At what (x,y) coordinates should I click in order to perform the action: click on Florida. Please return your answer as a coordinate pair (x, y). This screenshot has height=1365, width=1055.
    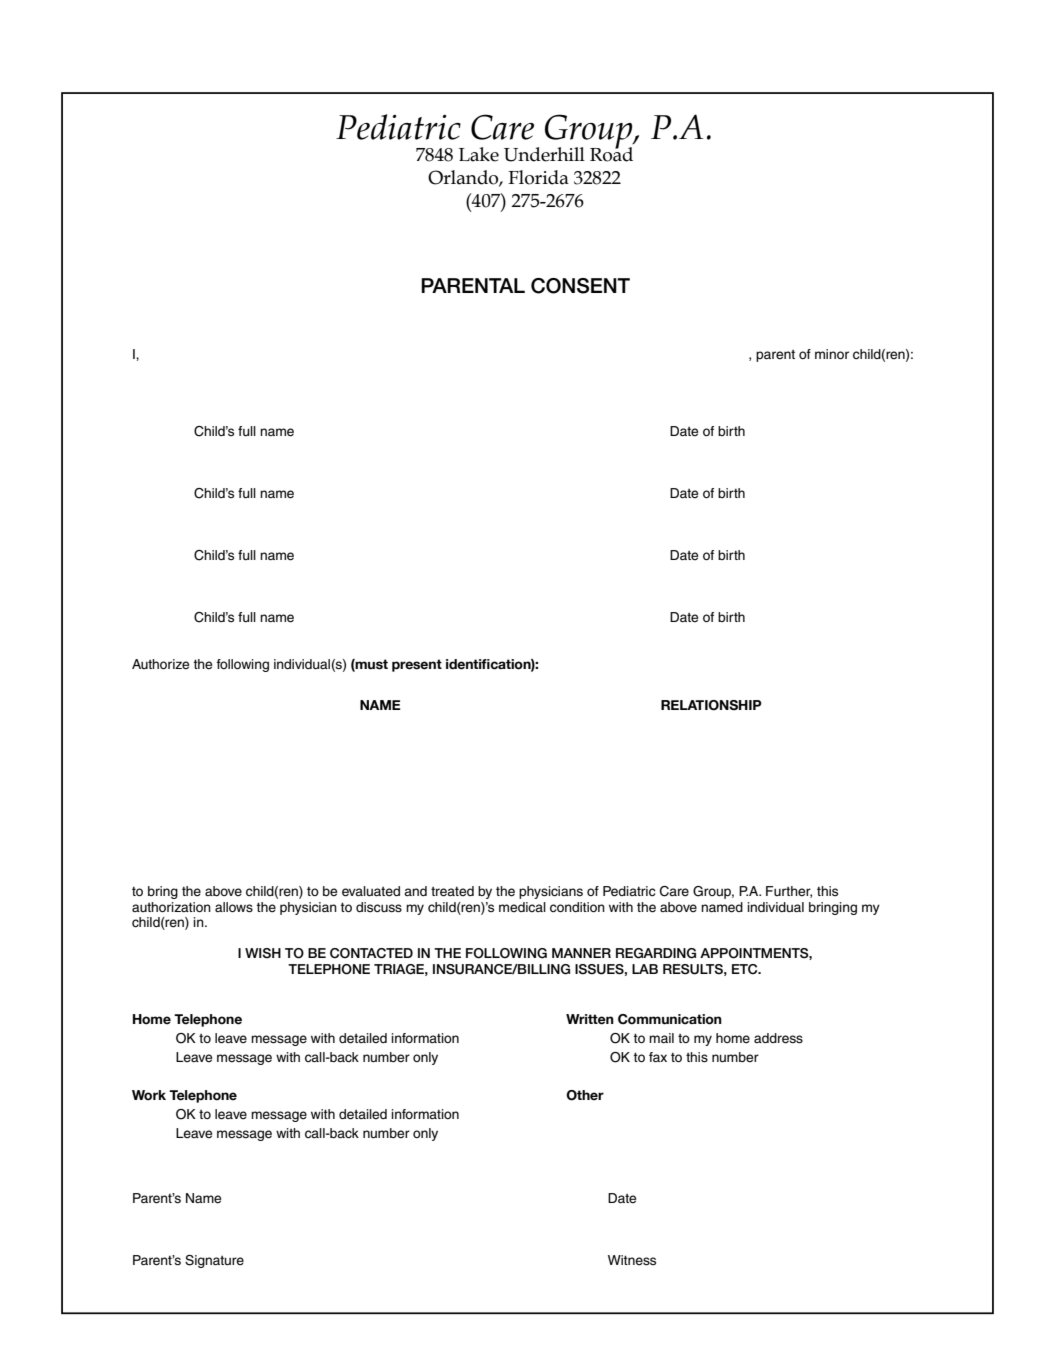
    Looking at the image, I should click on (538, 177).
